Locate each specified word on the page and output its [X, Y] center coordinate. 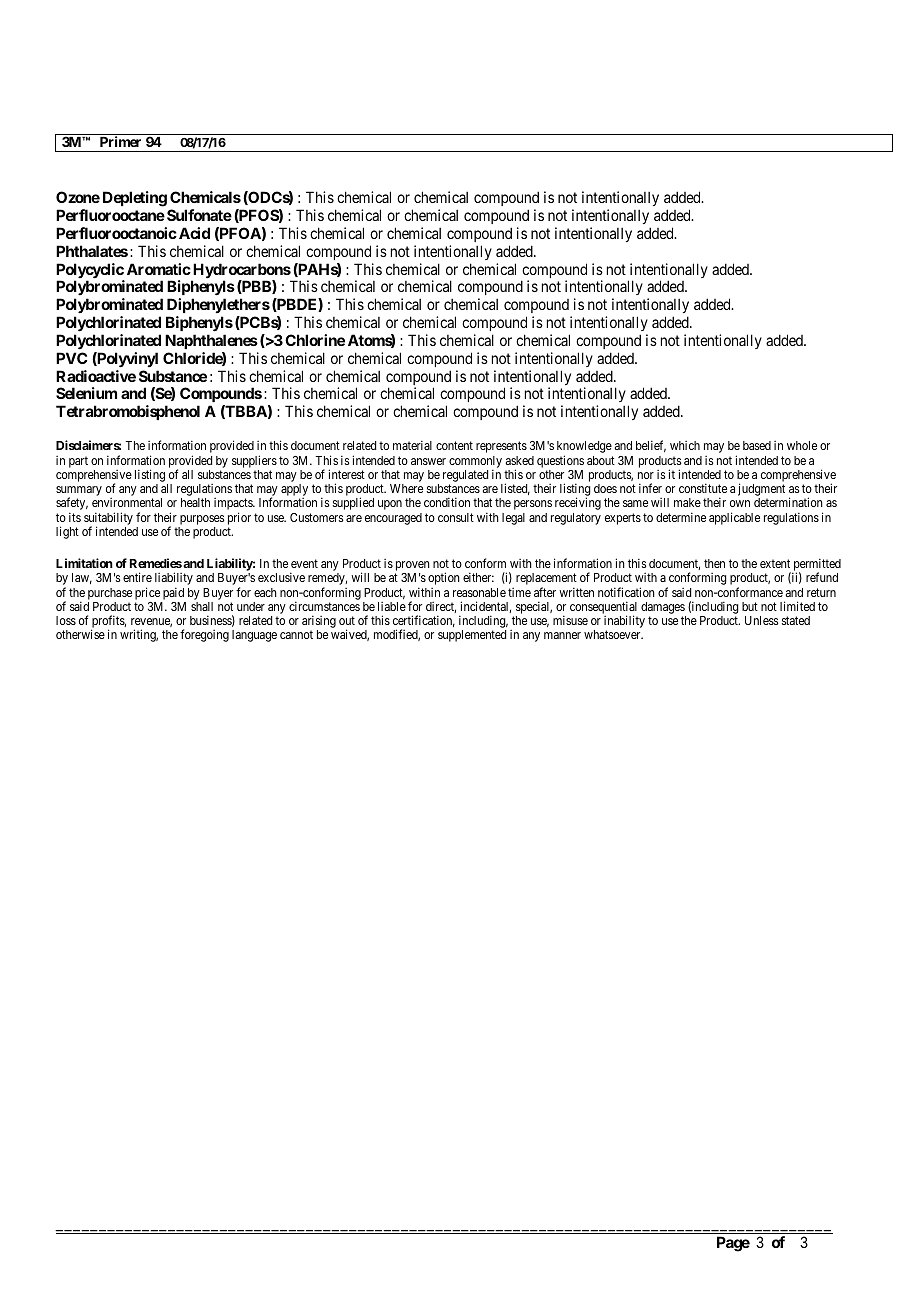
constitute [703, 488]
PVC [71, 358]
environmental [127, 502]
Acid [194, 233]
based [757, 445]
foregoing [204, 635]
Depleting [135, 199]
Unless [762, 620]
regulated [465, 477]
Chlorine [315, 340]
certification [424, 621]
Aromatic [159, 269]
